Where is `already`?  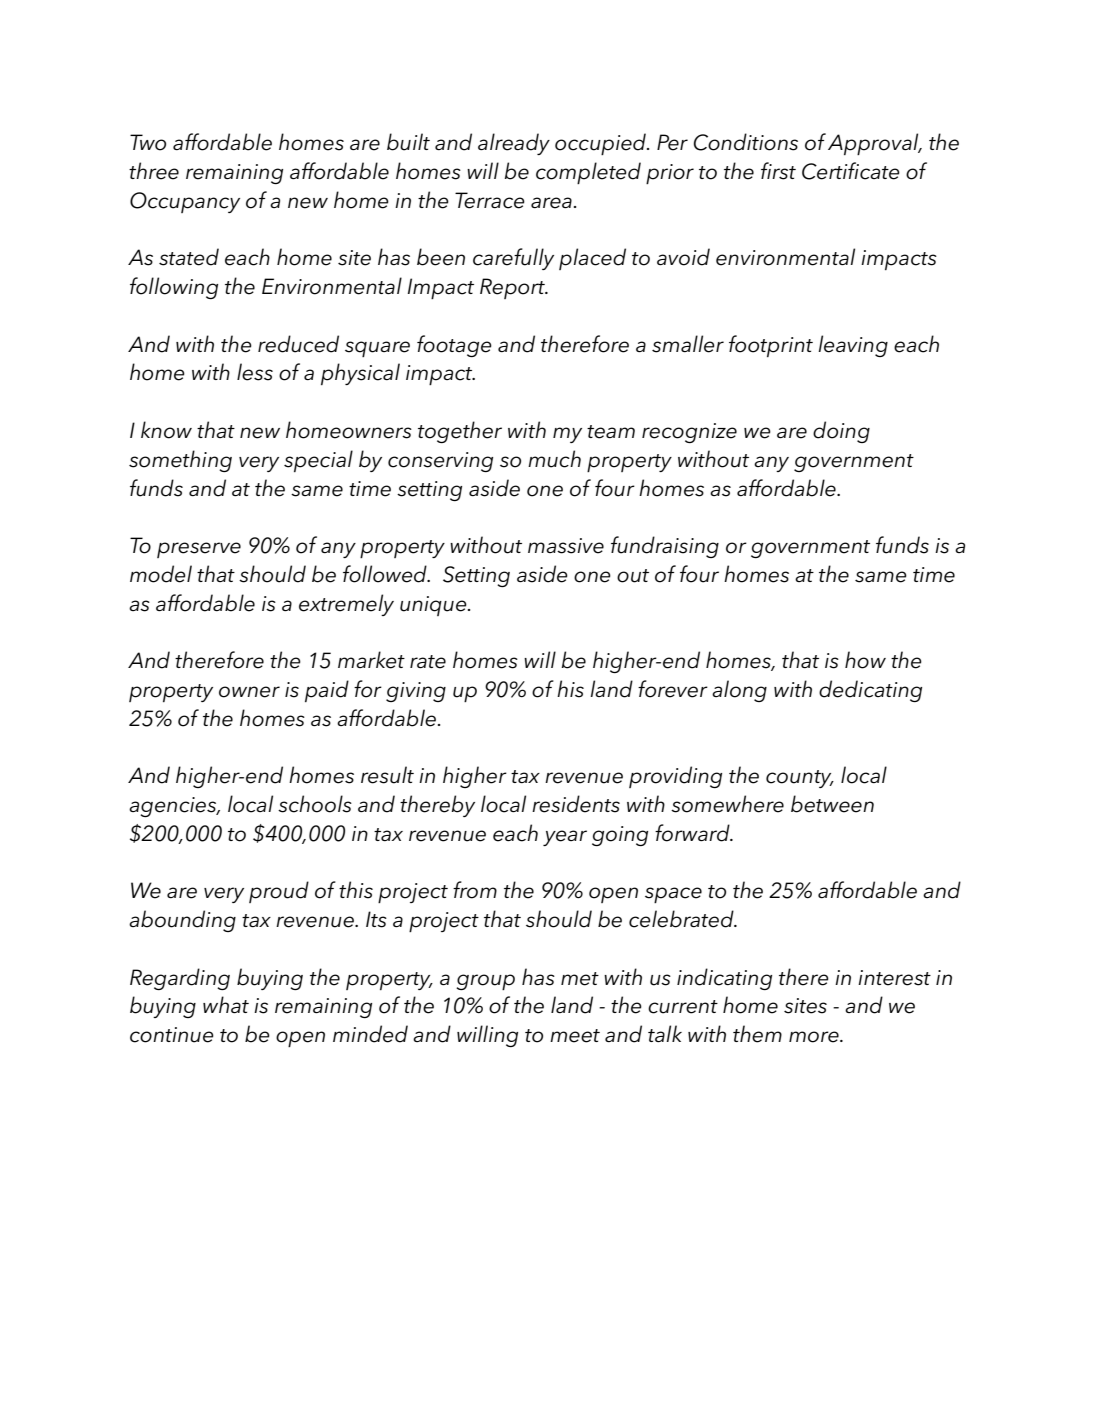
already is located at coordinates (514, 144).
